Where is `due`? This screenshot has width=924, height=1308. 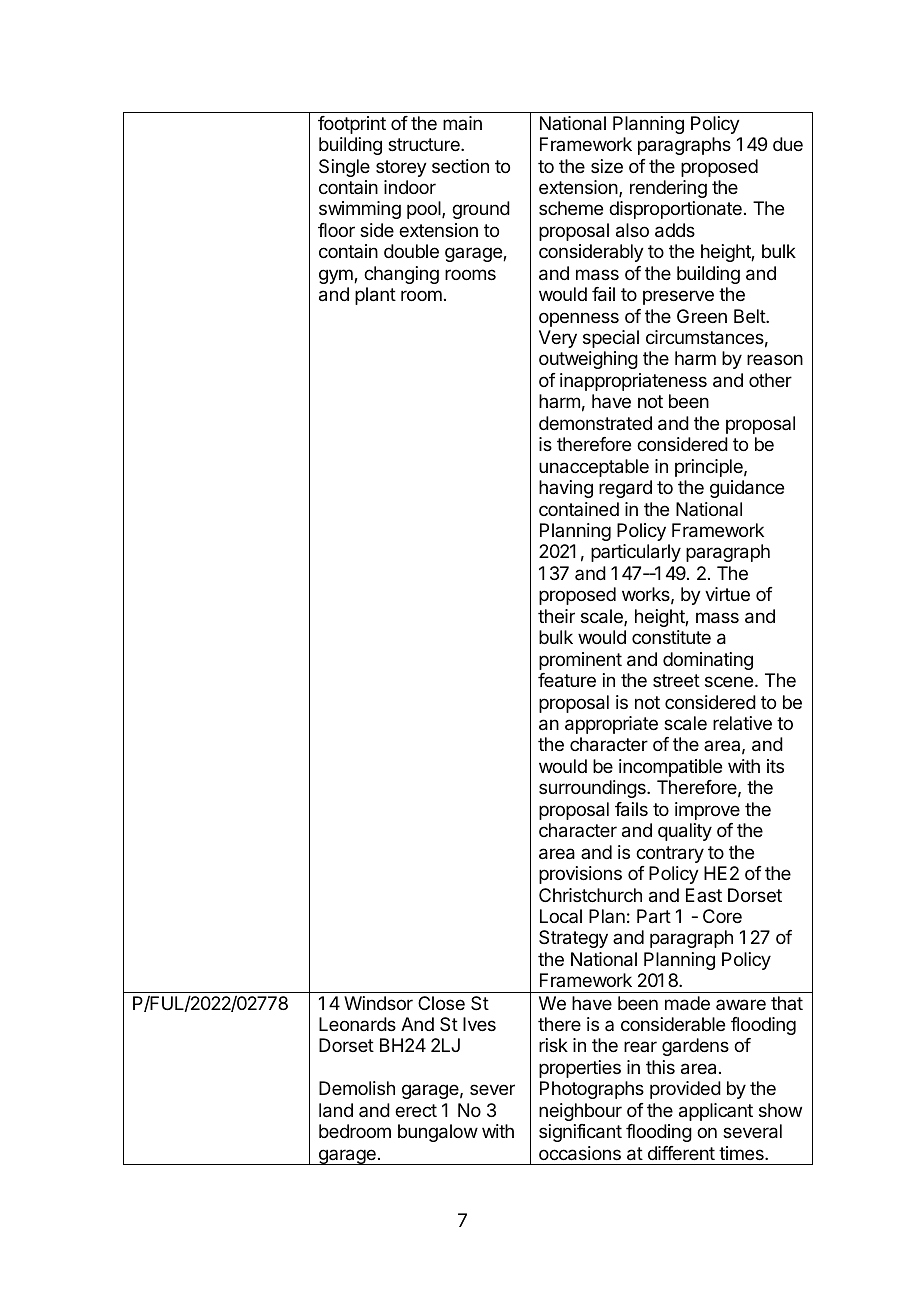 due is located at coordinates (788, 144).
